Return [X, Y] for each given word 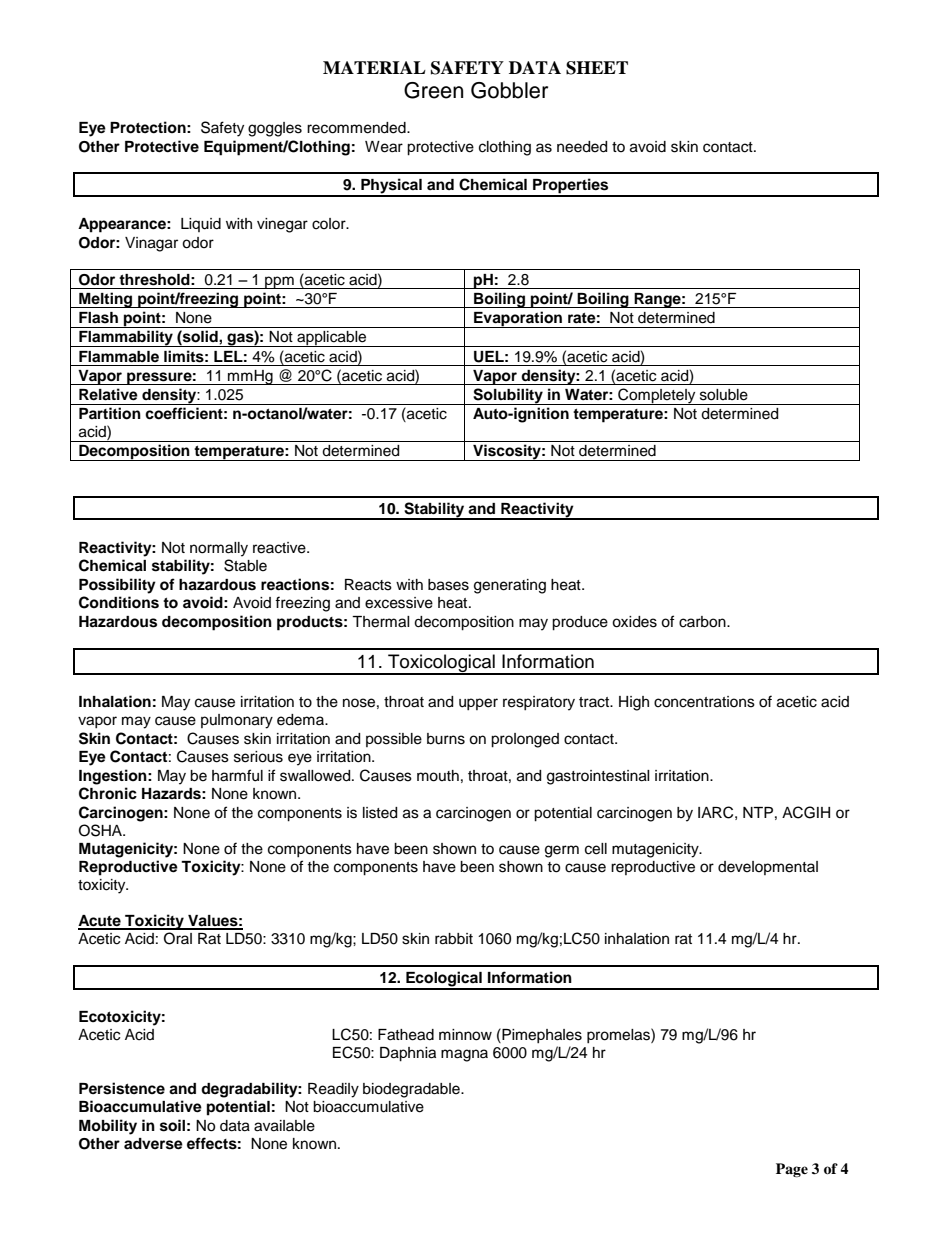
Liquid [201, 225]
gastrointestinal [598, 777]
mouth [438, 776]
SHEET [597, 68]
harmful [237, 775]
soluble [724, 395]
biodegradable [412, 1090]
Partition [110, 413]
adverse [153, 1144]
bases [448, 585]
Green [433, 90]
